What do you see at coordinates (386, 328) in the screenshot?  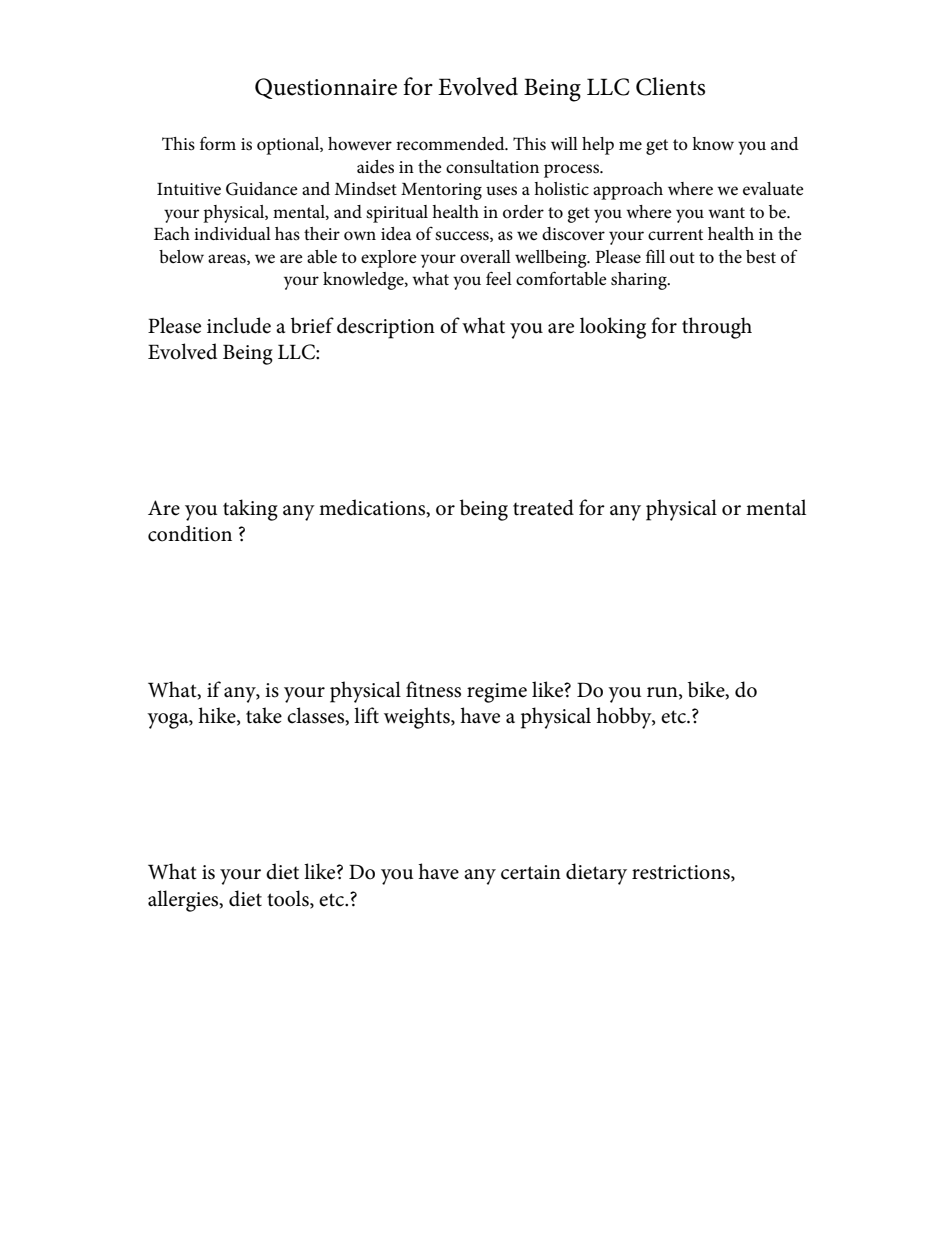 I see `description` at bounding box center [386, 328].
